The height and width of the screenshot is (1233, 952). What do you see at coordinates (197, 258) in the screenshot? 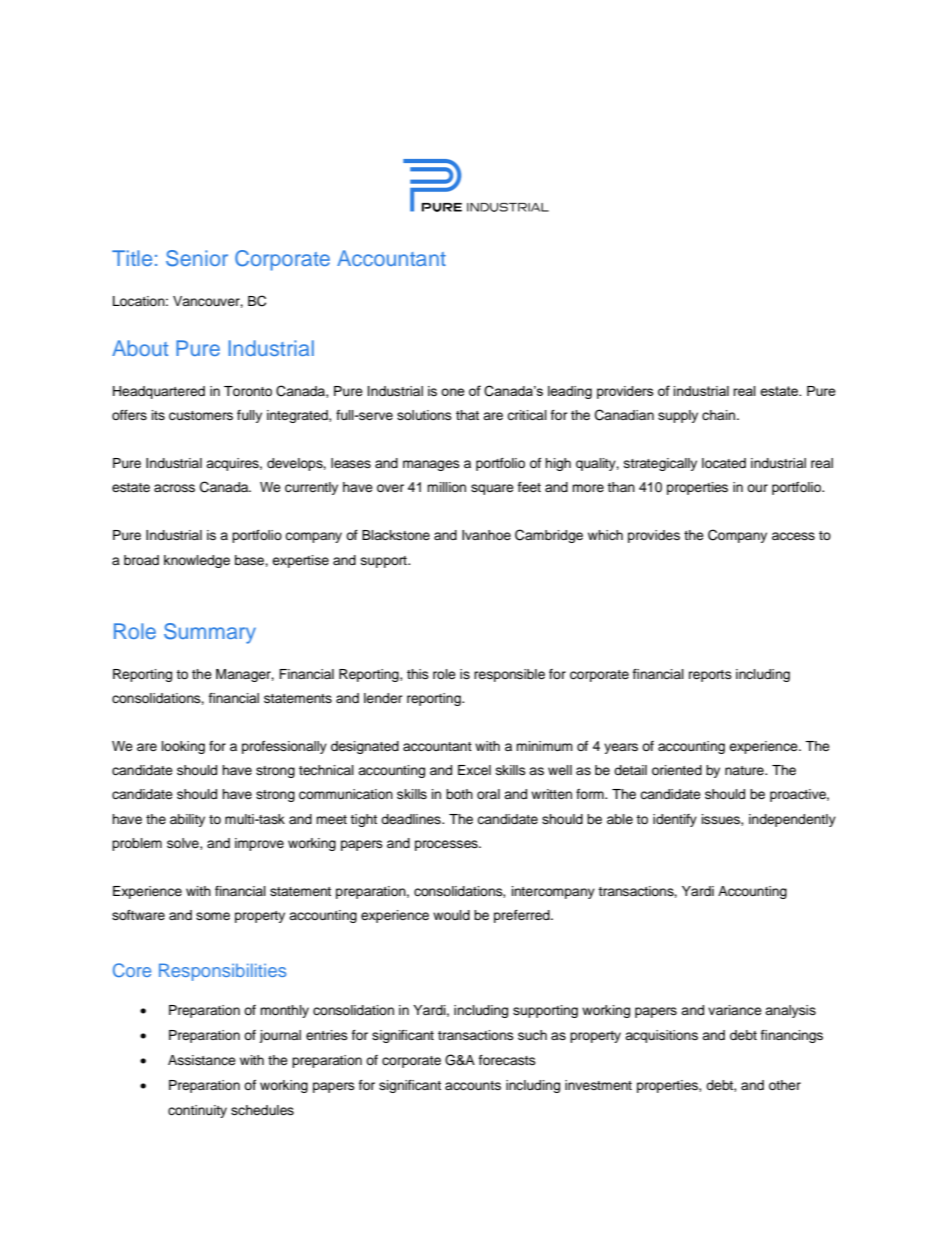
I see `Senior` at bounding box center [197, 258].
